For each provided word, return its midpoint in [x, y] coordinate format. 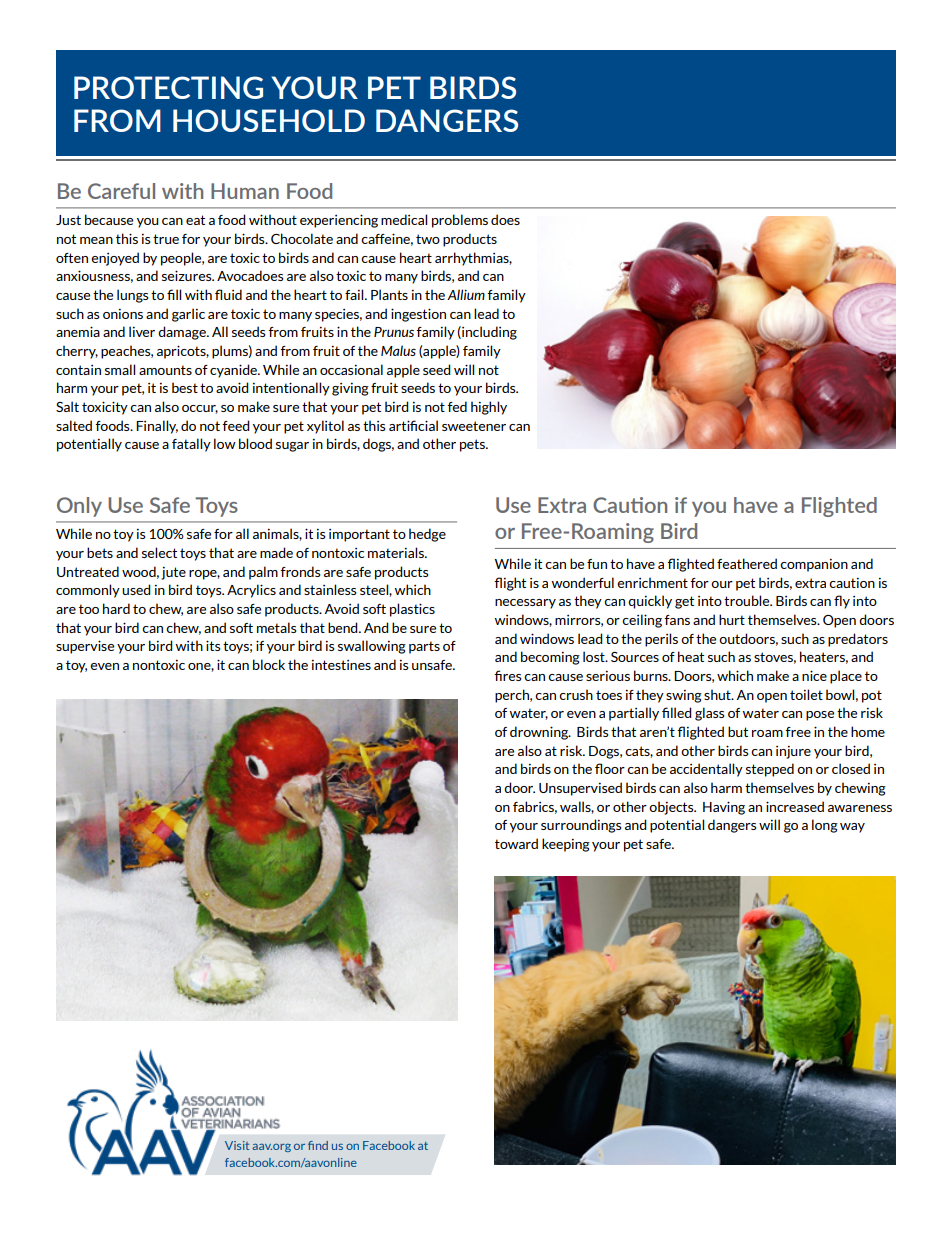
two [428, 239]
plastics [412, 610]
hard [116, 608]
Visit [237, 1145]
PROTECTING [168, 87]
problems [460, 221]
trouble [748, 600]
